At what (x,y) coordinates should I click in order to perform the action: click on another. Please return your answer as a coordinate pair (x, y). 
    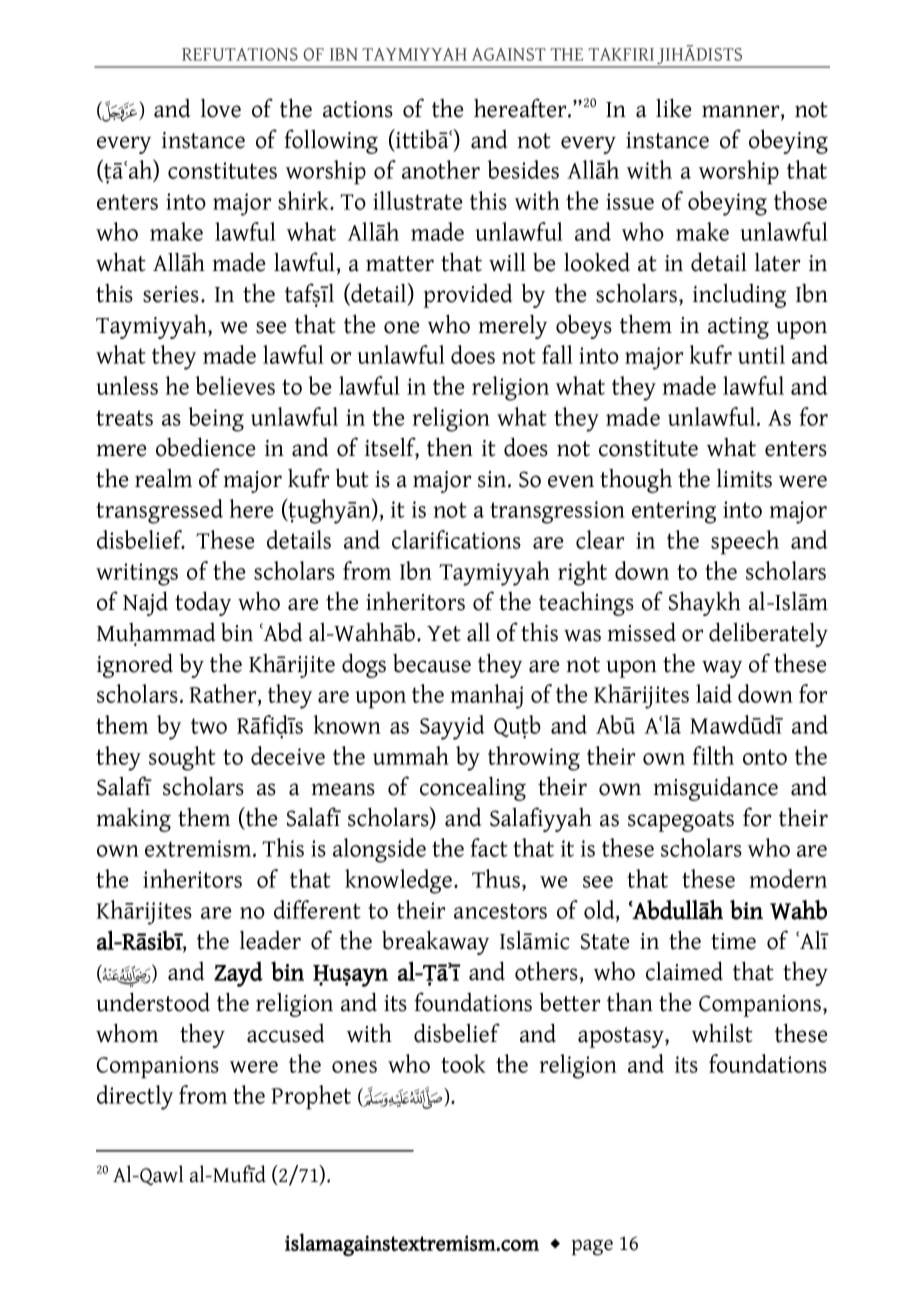
    Looking at the image, I should click on (441, 169).
